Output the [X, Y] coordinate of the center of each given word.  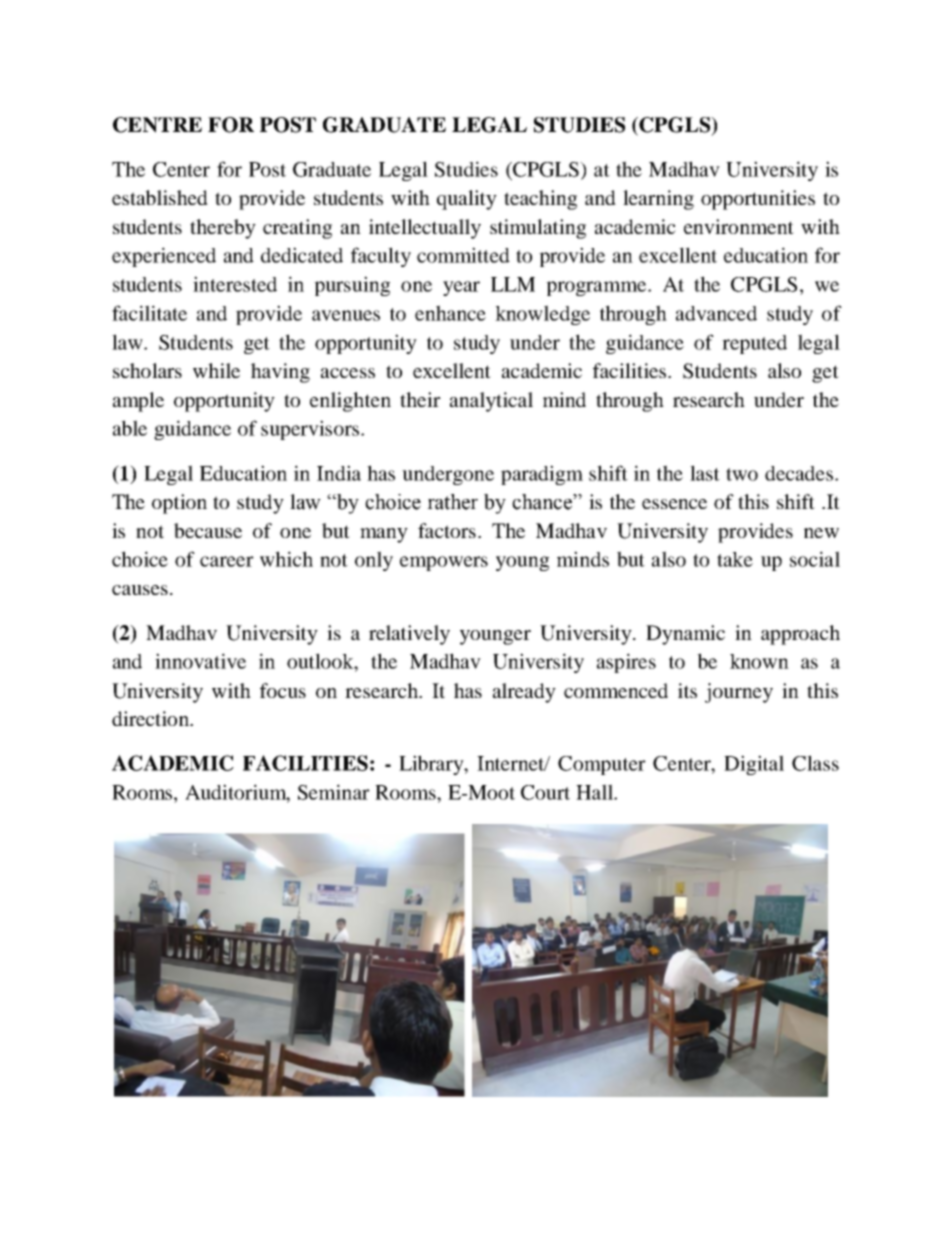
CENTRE [157, 125]
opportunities [758, 200]
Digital [754, 765]
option [179, 504]
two [742, 474]
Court [545, 792]
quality [467, 200]
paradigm [542, 475]
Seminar [334, 792]
